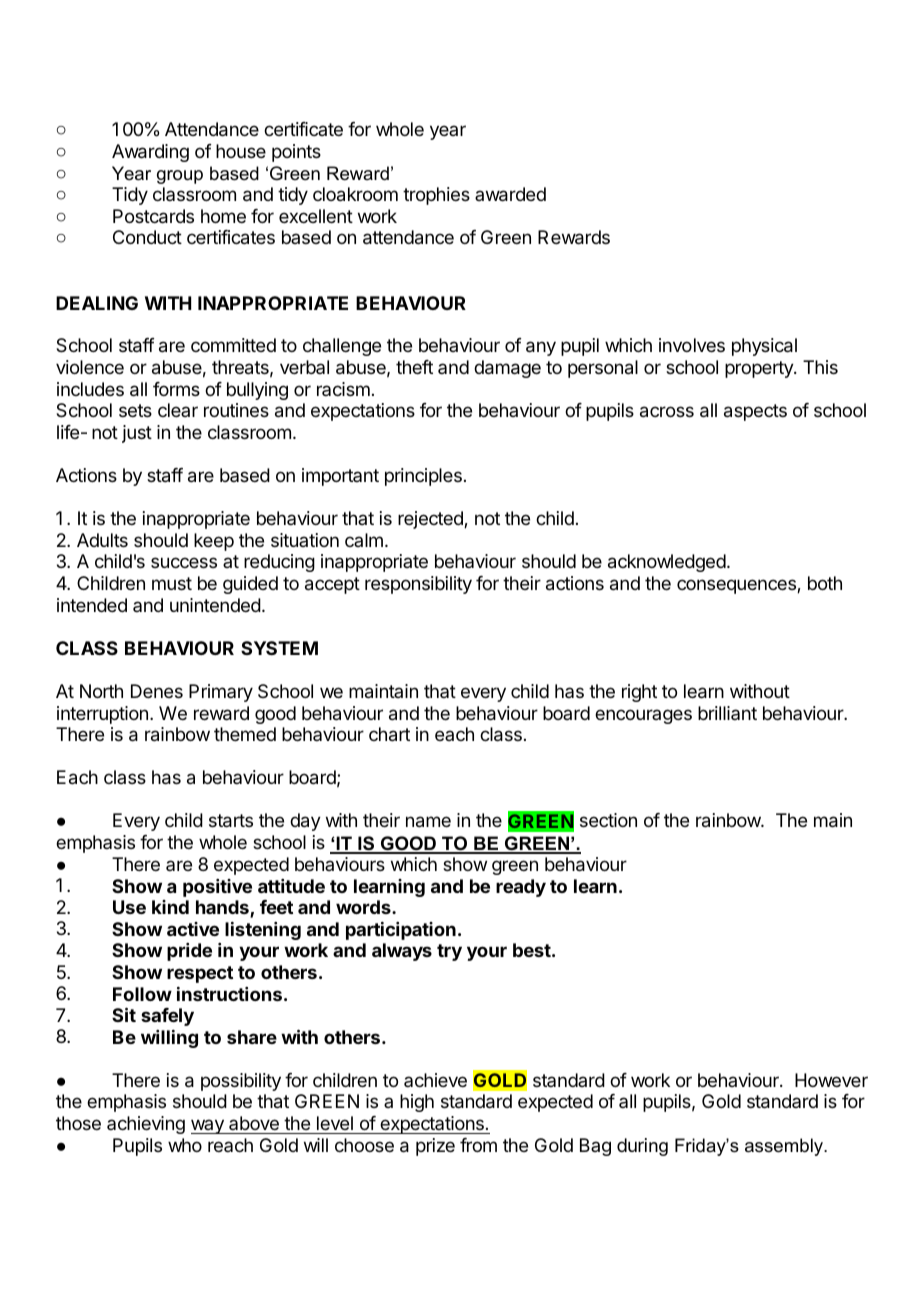 This screenshot has height=1308, width=924. I want to click on awarded, so click(510, 194).
